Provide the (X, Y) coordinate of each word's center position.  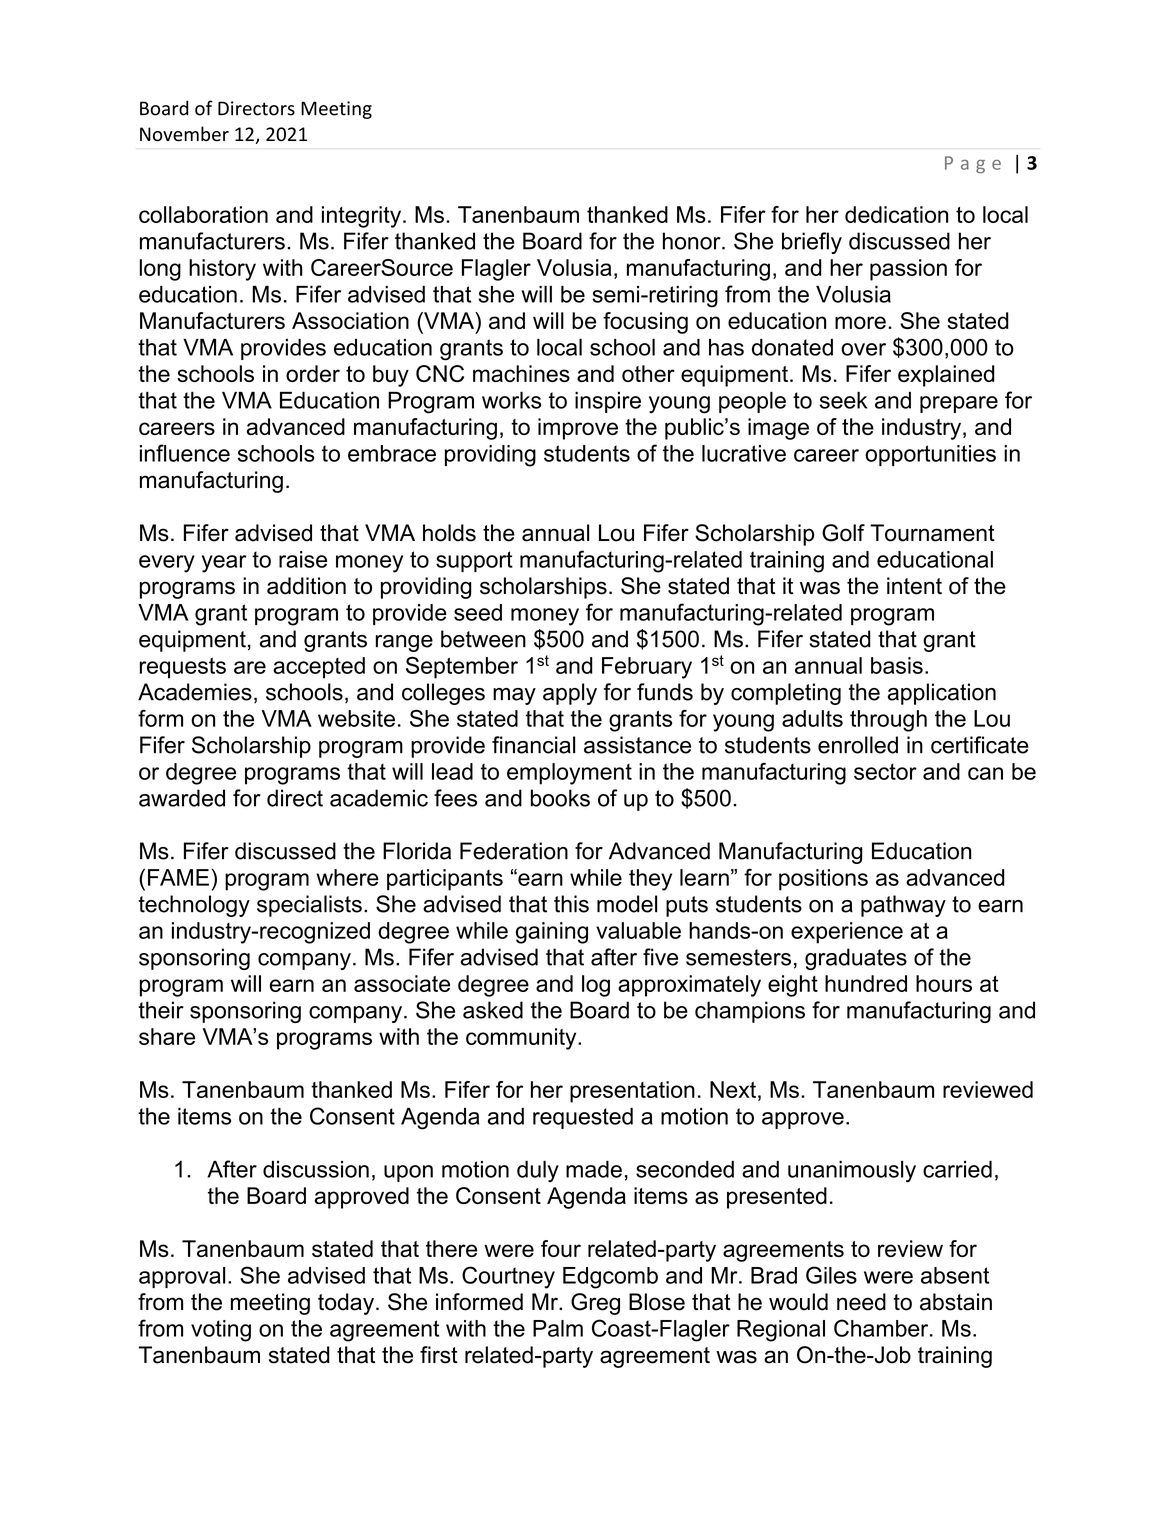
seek (843, 400)
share (167, 1036)
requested (583, 1118)
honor (693, 241)
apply (570, 694)
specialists (309, 906)
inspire (608, 402)
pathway (903, 906)
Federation (514, 851)
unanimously (852, 1172)
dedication (896, 214)
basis (897, 665)
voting (221, 1331)
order (313, 373)
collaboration (203, 214)
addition (306, 586)
